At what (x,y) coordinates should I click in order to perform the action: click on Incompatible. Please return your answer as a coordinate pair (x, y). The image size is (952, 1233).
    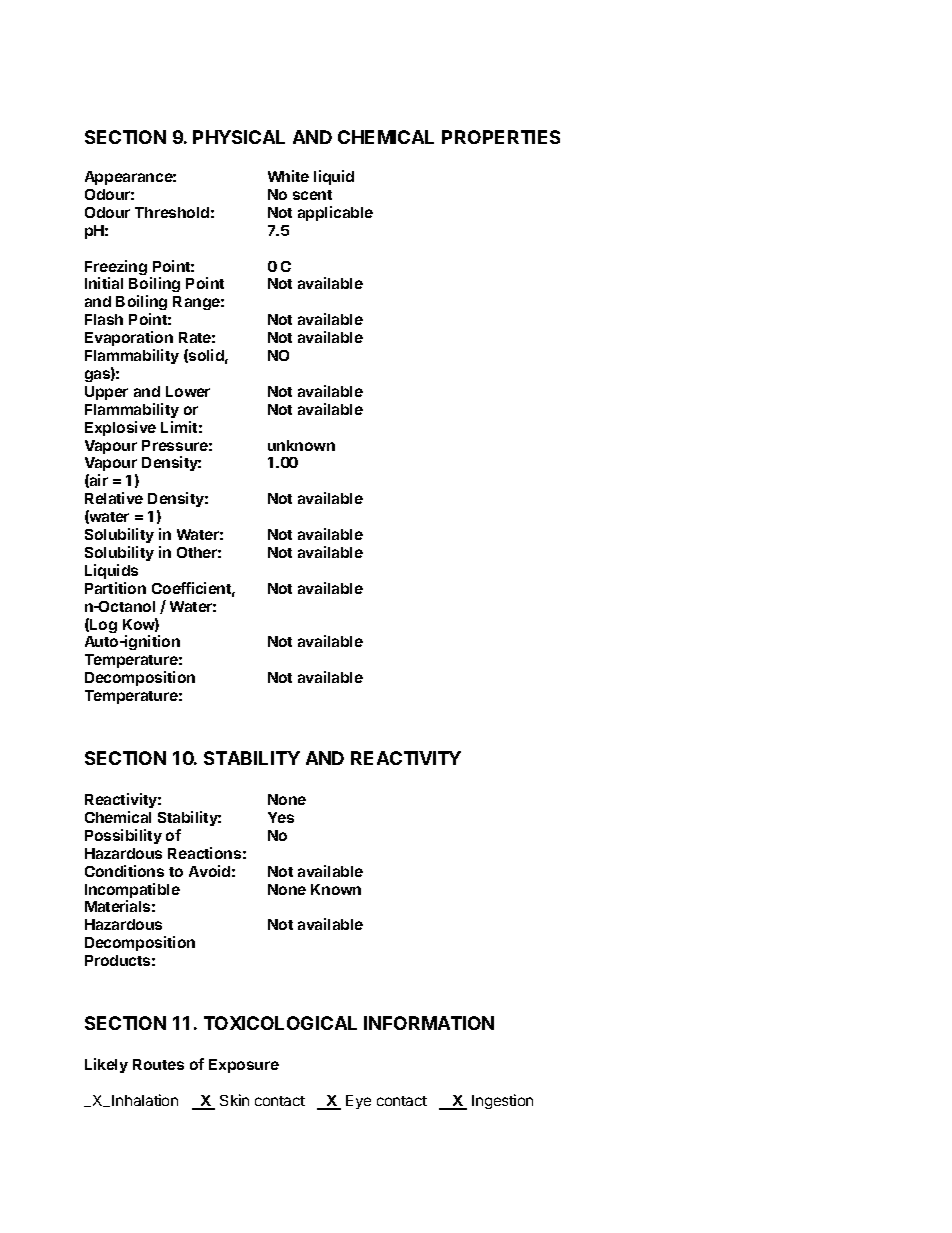
    Looking at the image, I should click on (132, 892).
